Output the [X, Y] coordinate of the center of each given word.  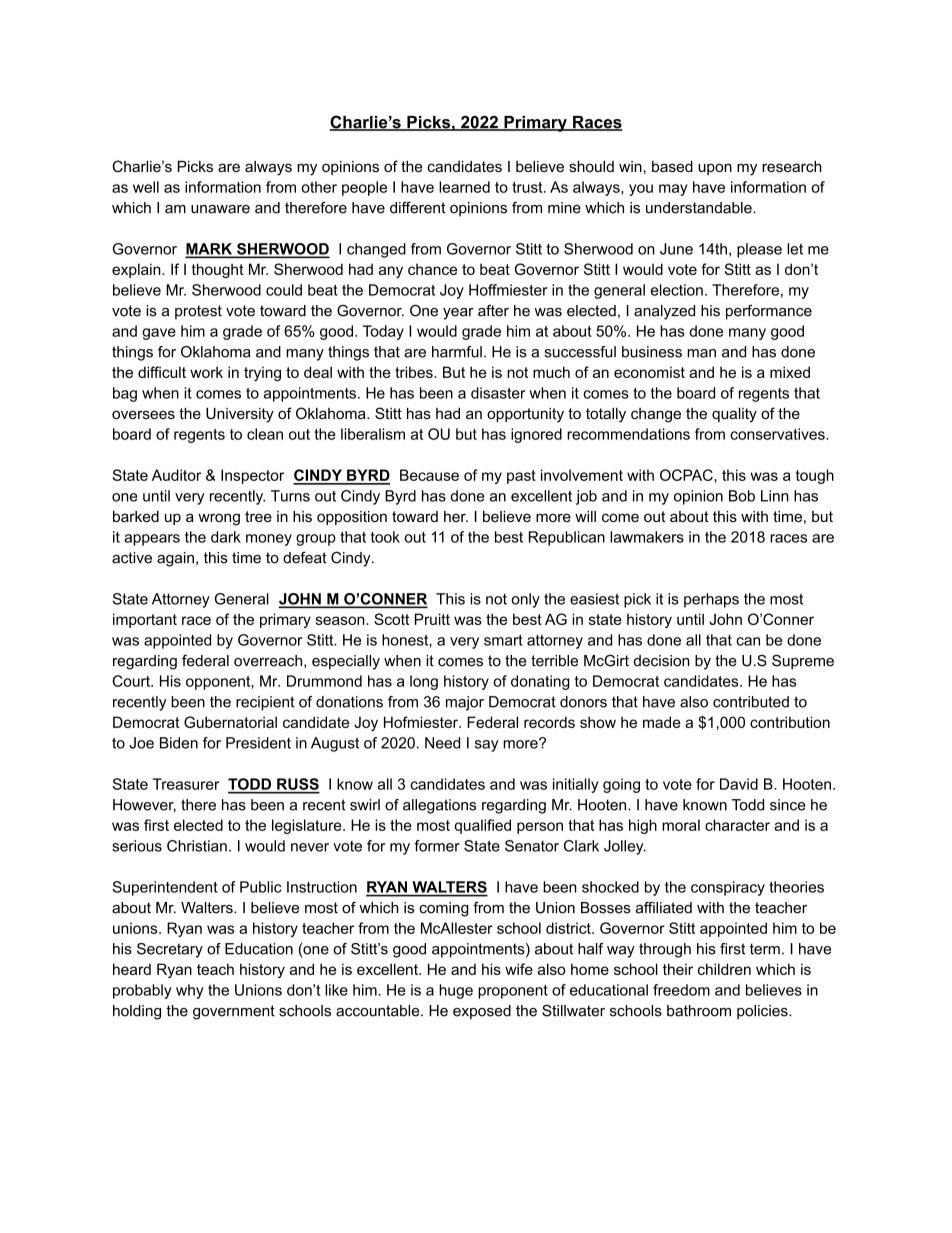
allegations [439, 806]
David [739, 784]
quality [734, 415]
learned [464, 187]
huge [456, 991]
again [175, 559]
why [190, 991]
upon [715, 169]
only [525, 600]
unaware [220, 209]
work [206, 372]
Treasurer [185, 784]
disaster [498, 393]
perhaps [711, 600]
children [724, 969]
